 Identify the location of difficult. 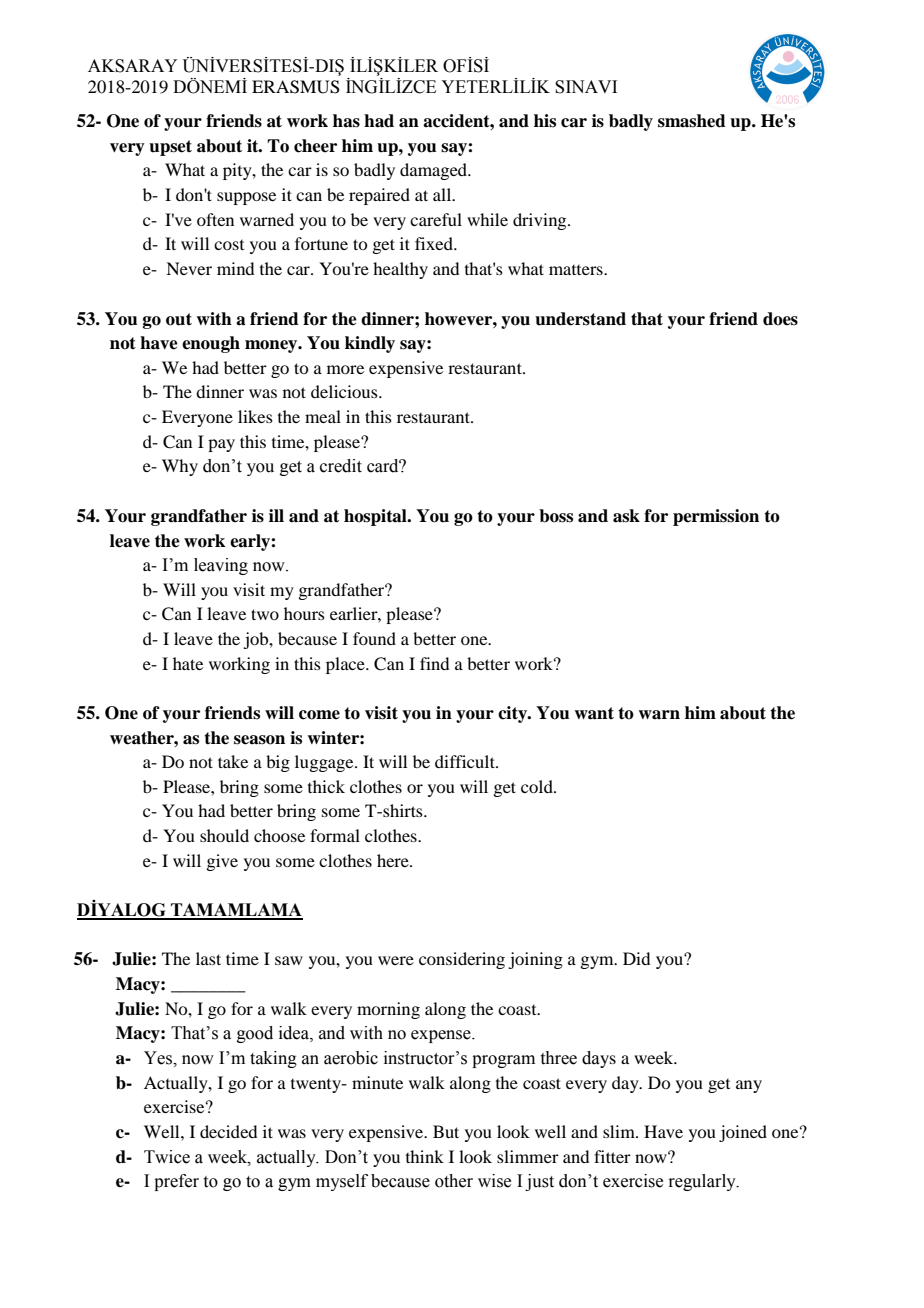
(466, 761).
